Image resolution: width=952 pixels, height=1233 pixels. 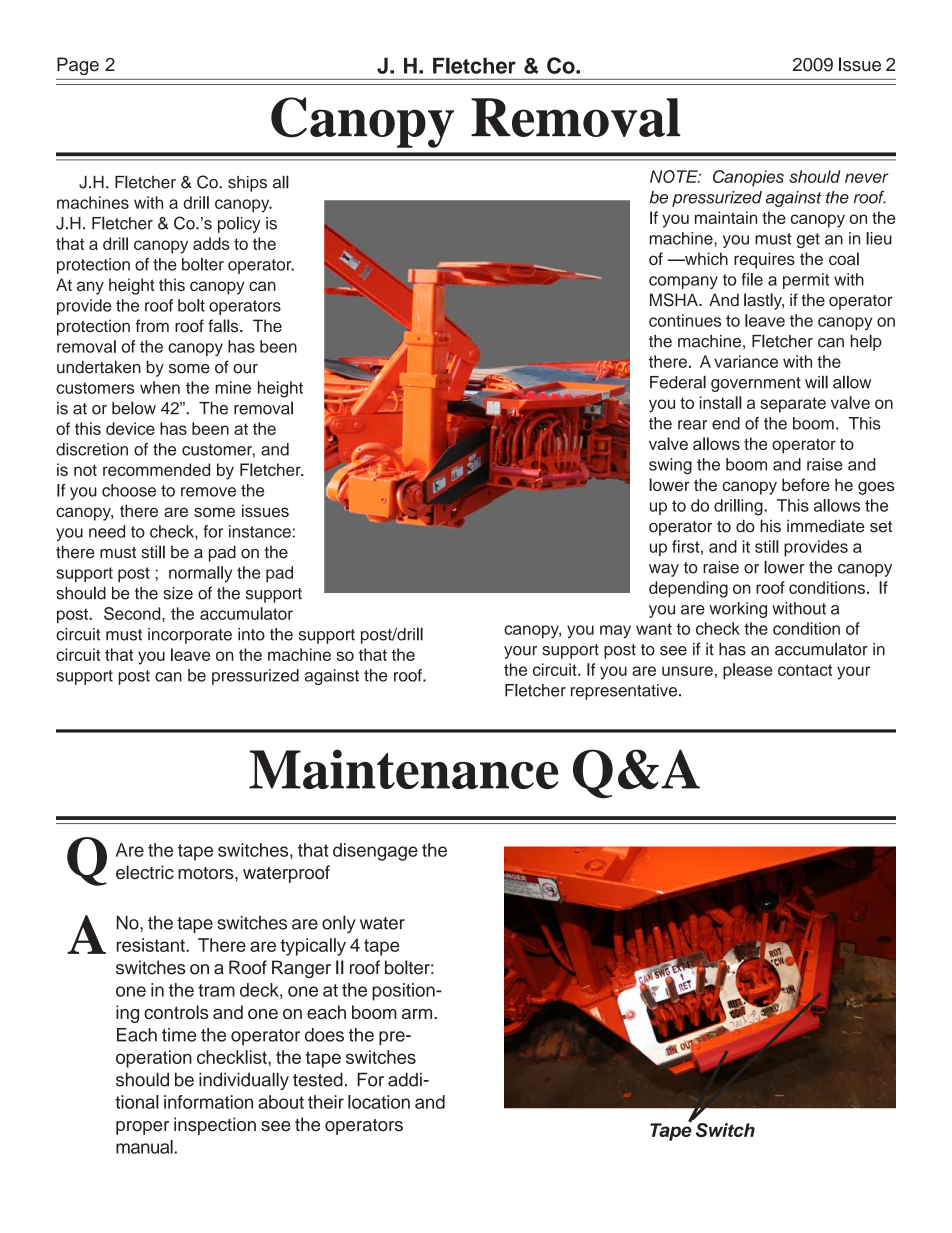 What do you see at coordinates (247, 184) in the screenshot?
I see `ships` at bounding box center [247, 184].
